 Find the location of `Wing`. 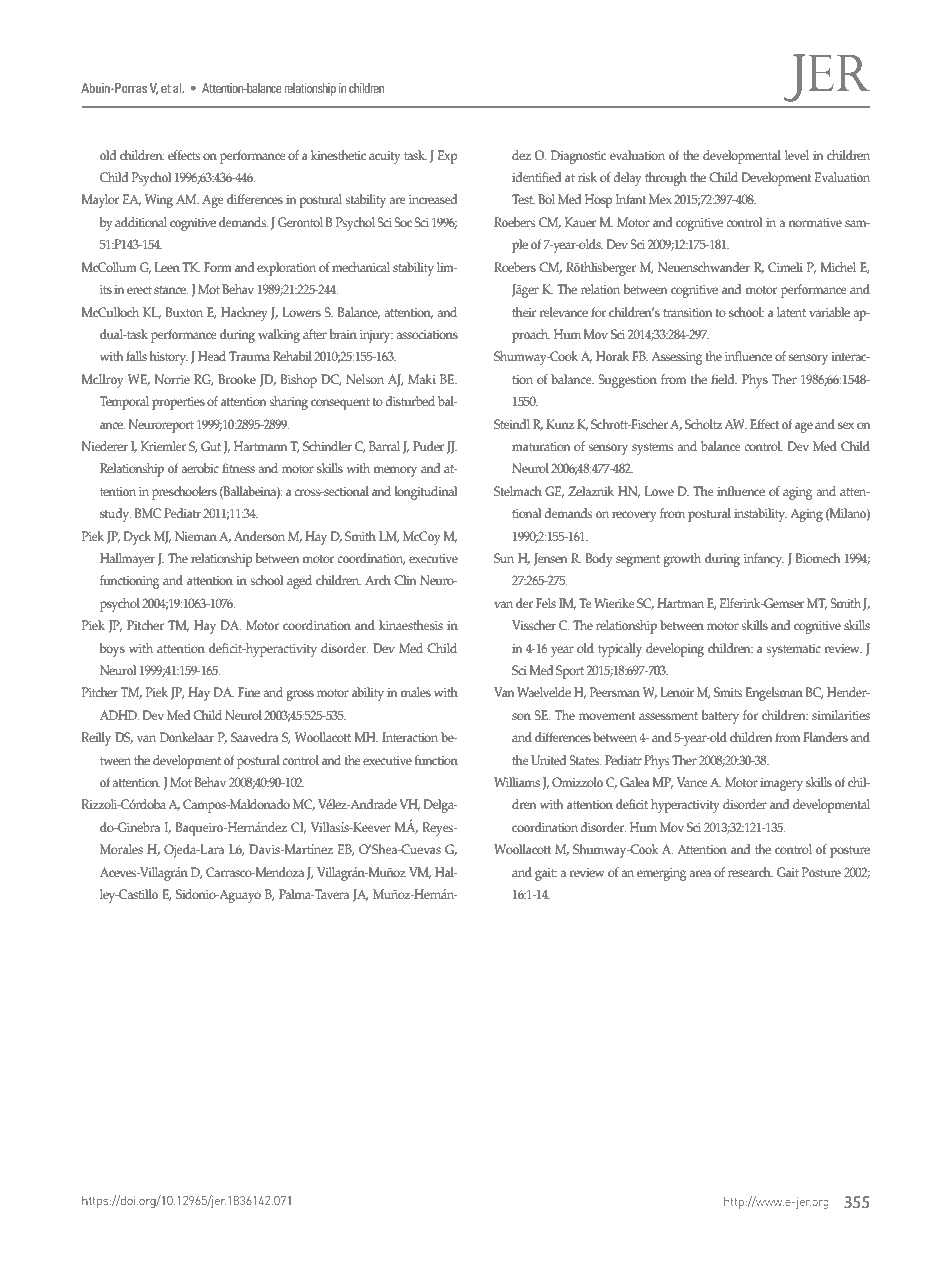

Wing is located at coordinates (159, 201).
